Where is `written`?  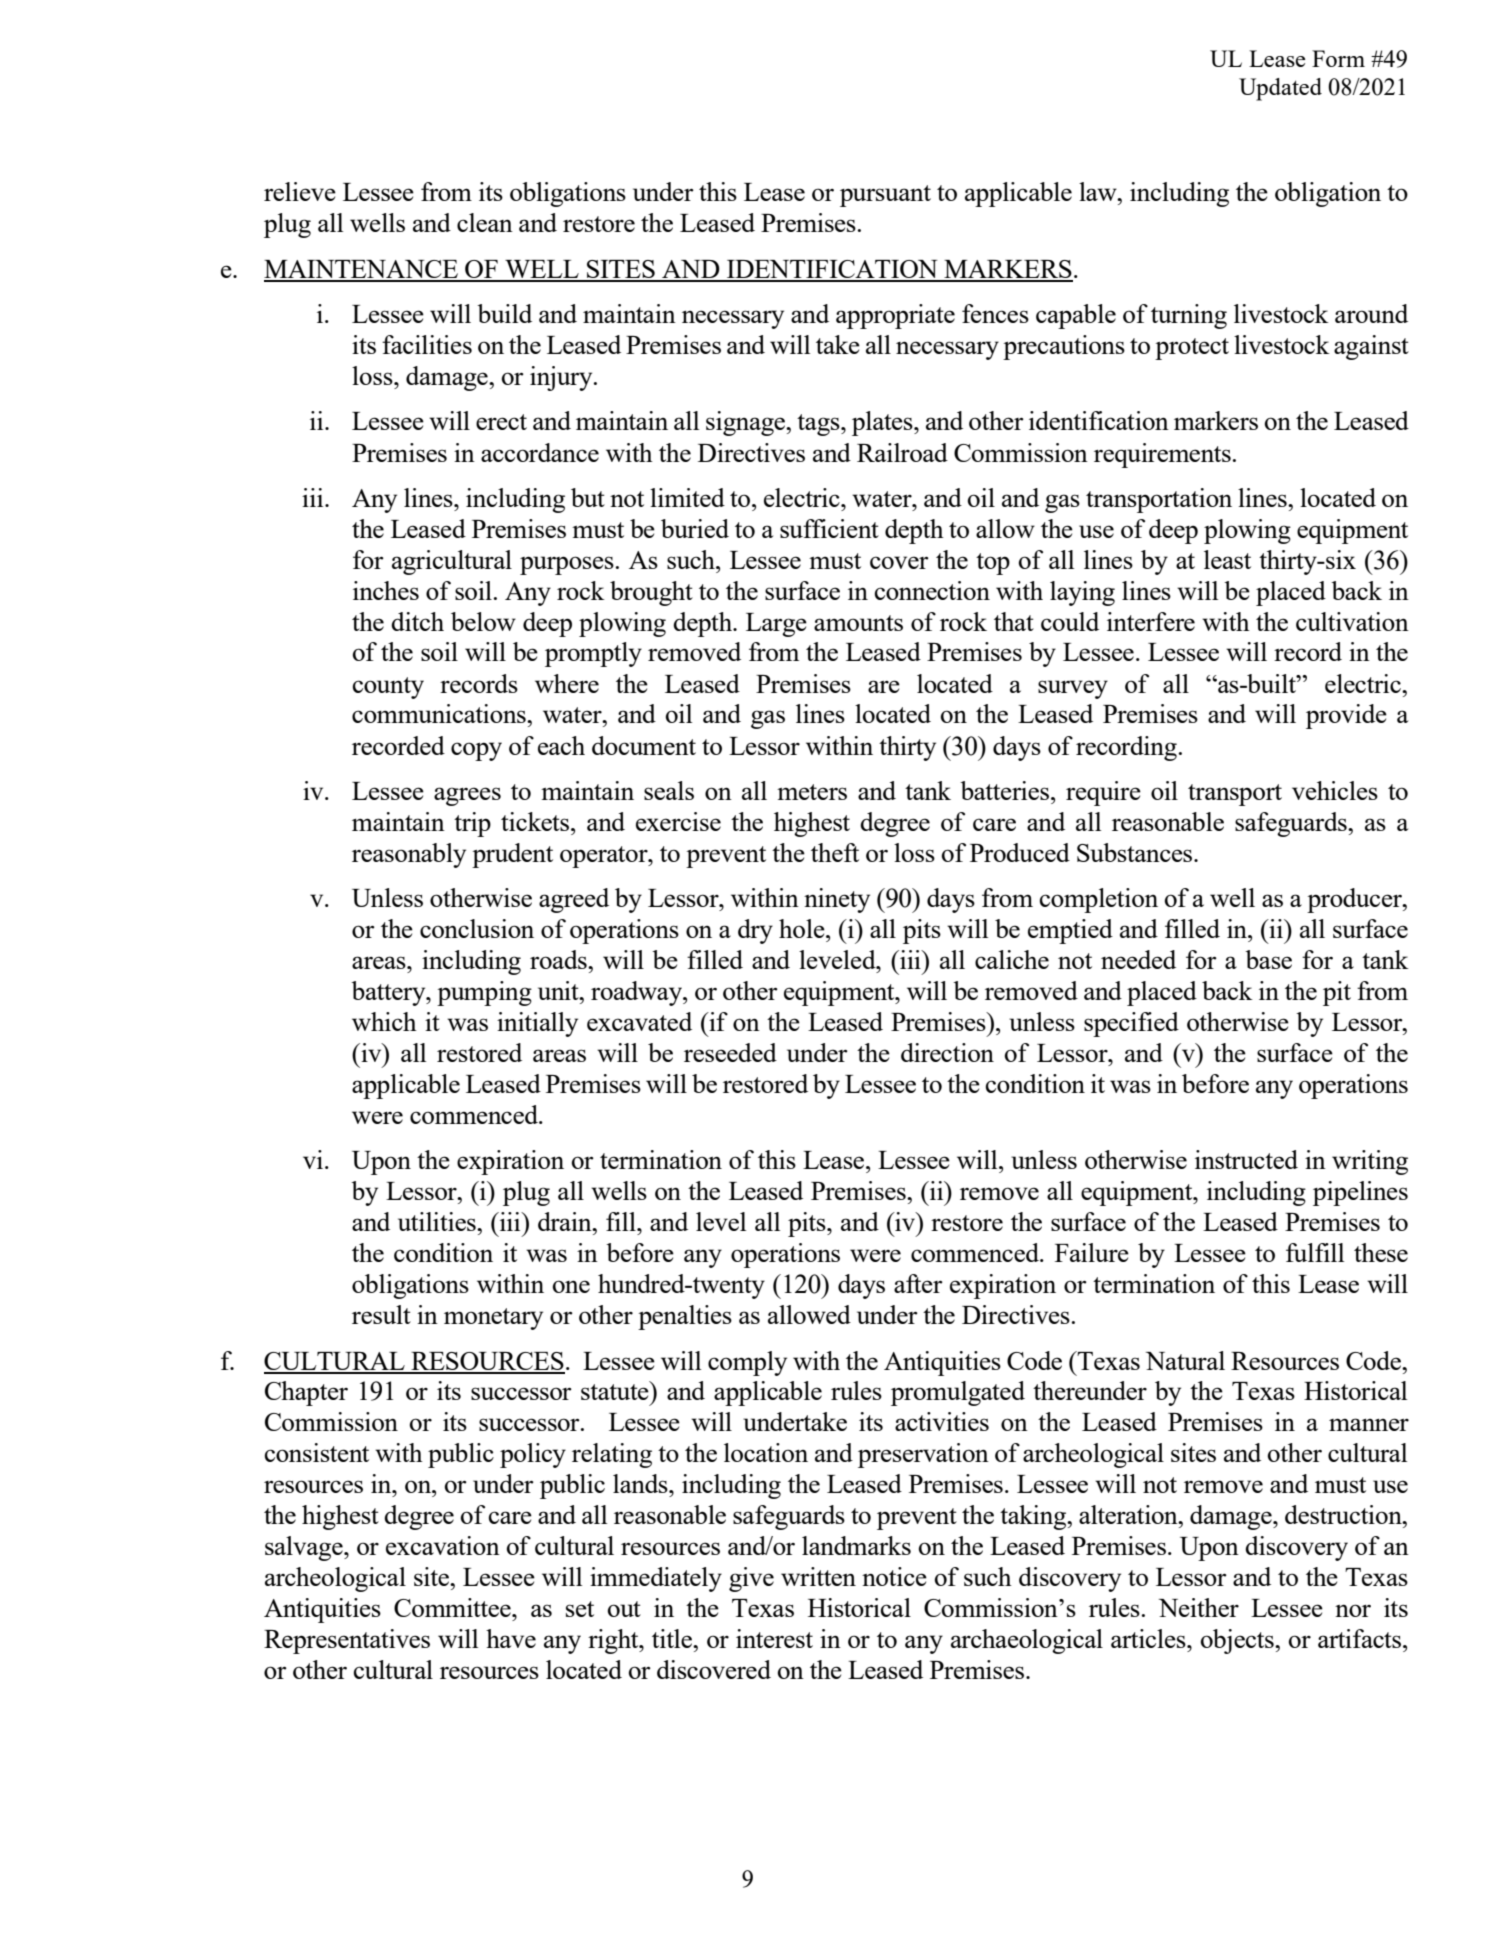
written is located at coordinates (818, 1576).
